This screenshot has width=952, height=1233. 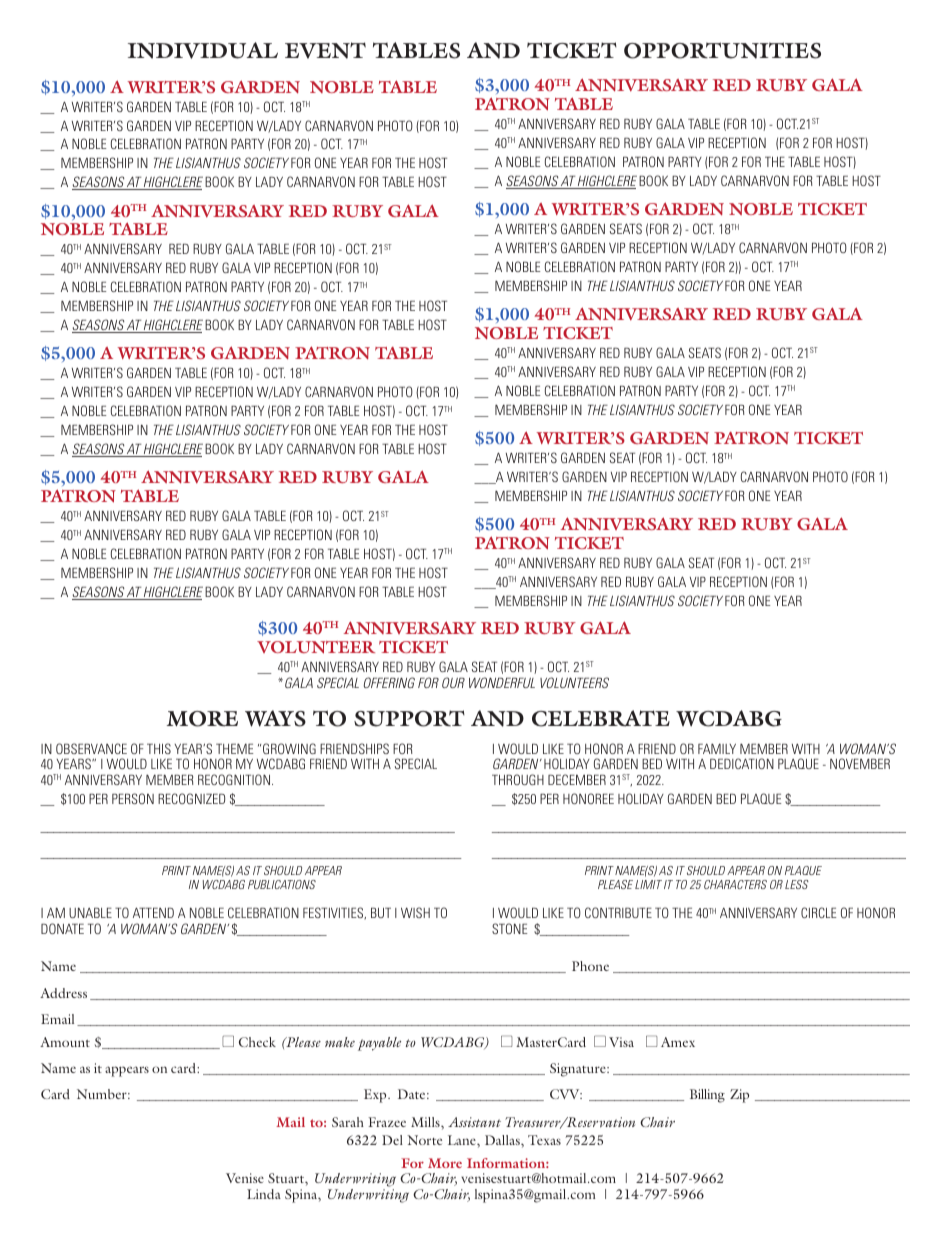 What do you see at coordinates (735, 884) in the screenshot?
I see `CHARACTERS` at bounding box center [735, 884].
